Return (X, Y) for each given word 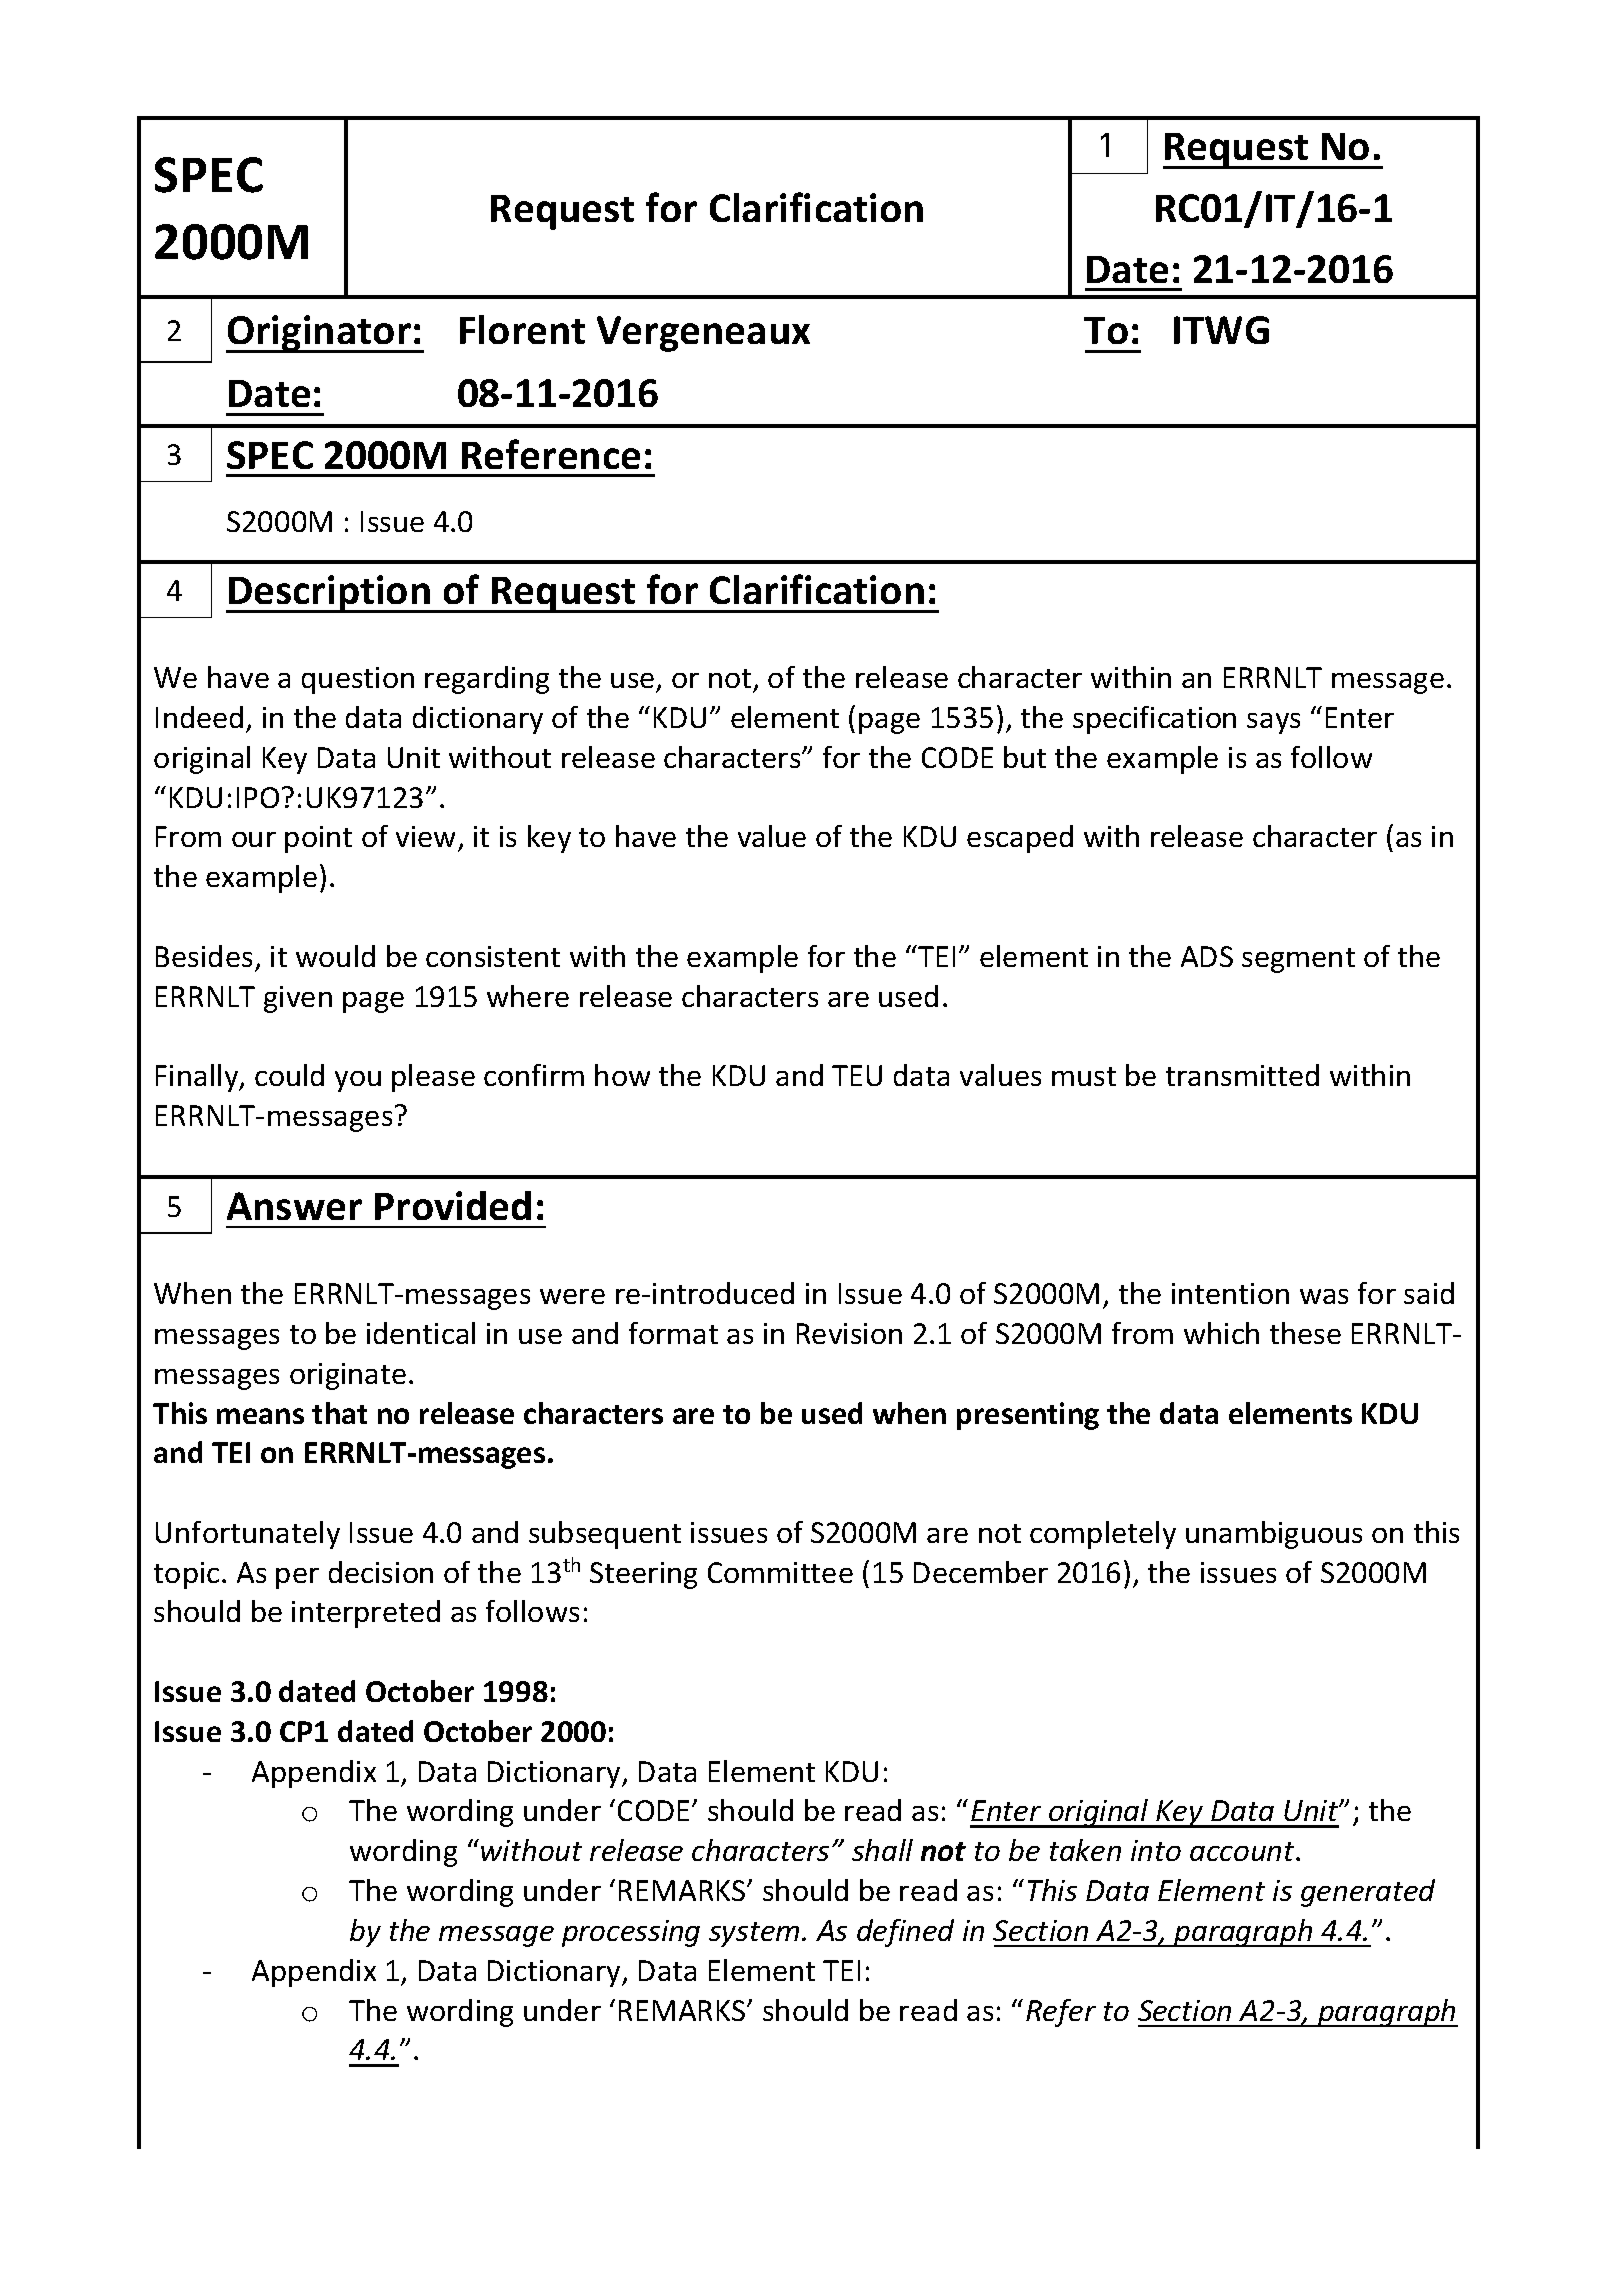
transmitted (1242, 1075)
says (1273, 723)
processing (631, 1933)
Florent (522, 329)
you (358, 1081)
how (622, 1075)
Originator (319, 334)
